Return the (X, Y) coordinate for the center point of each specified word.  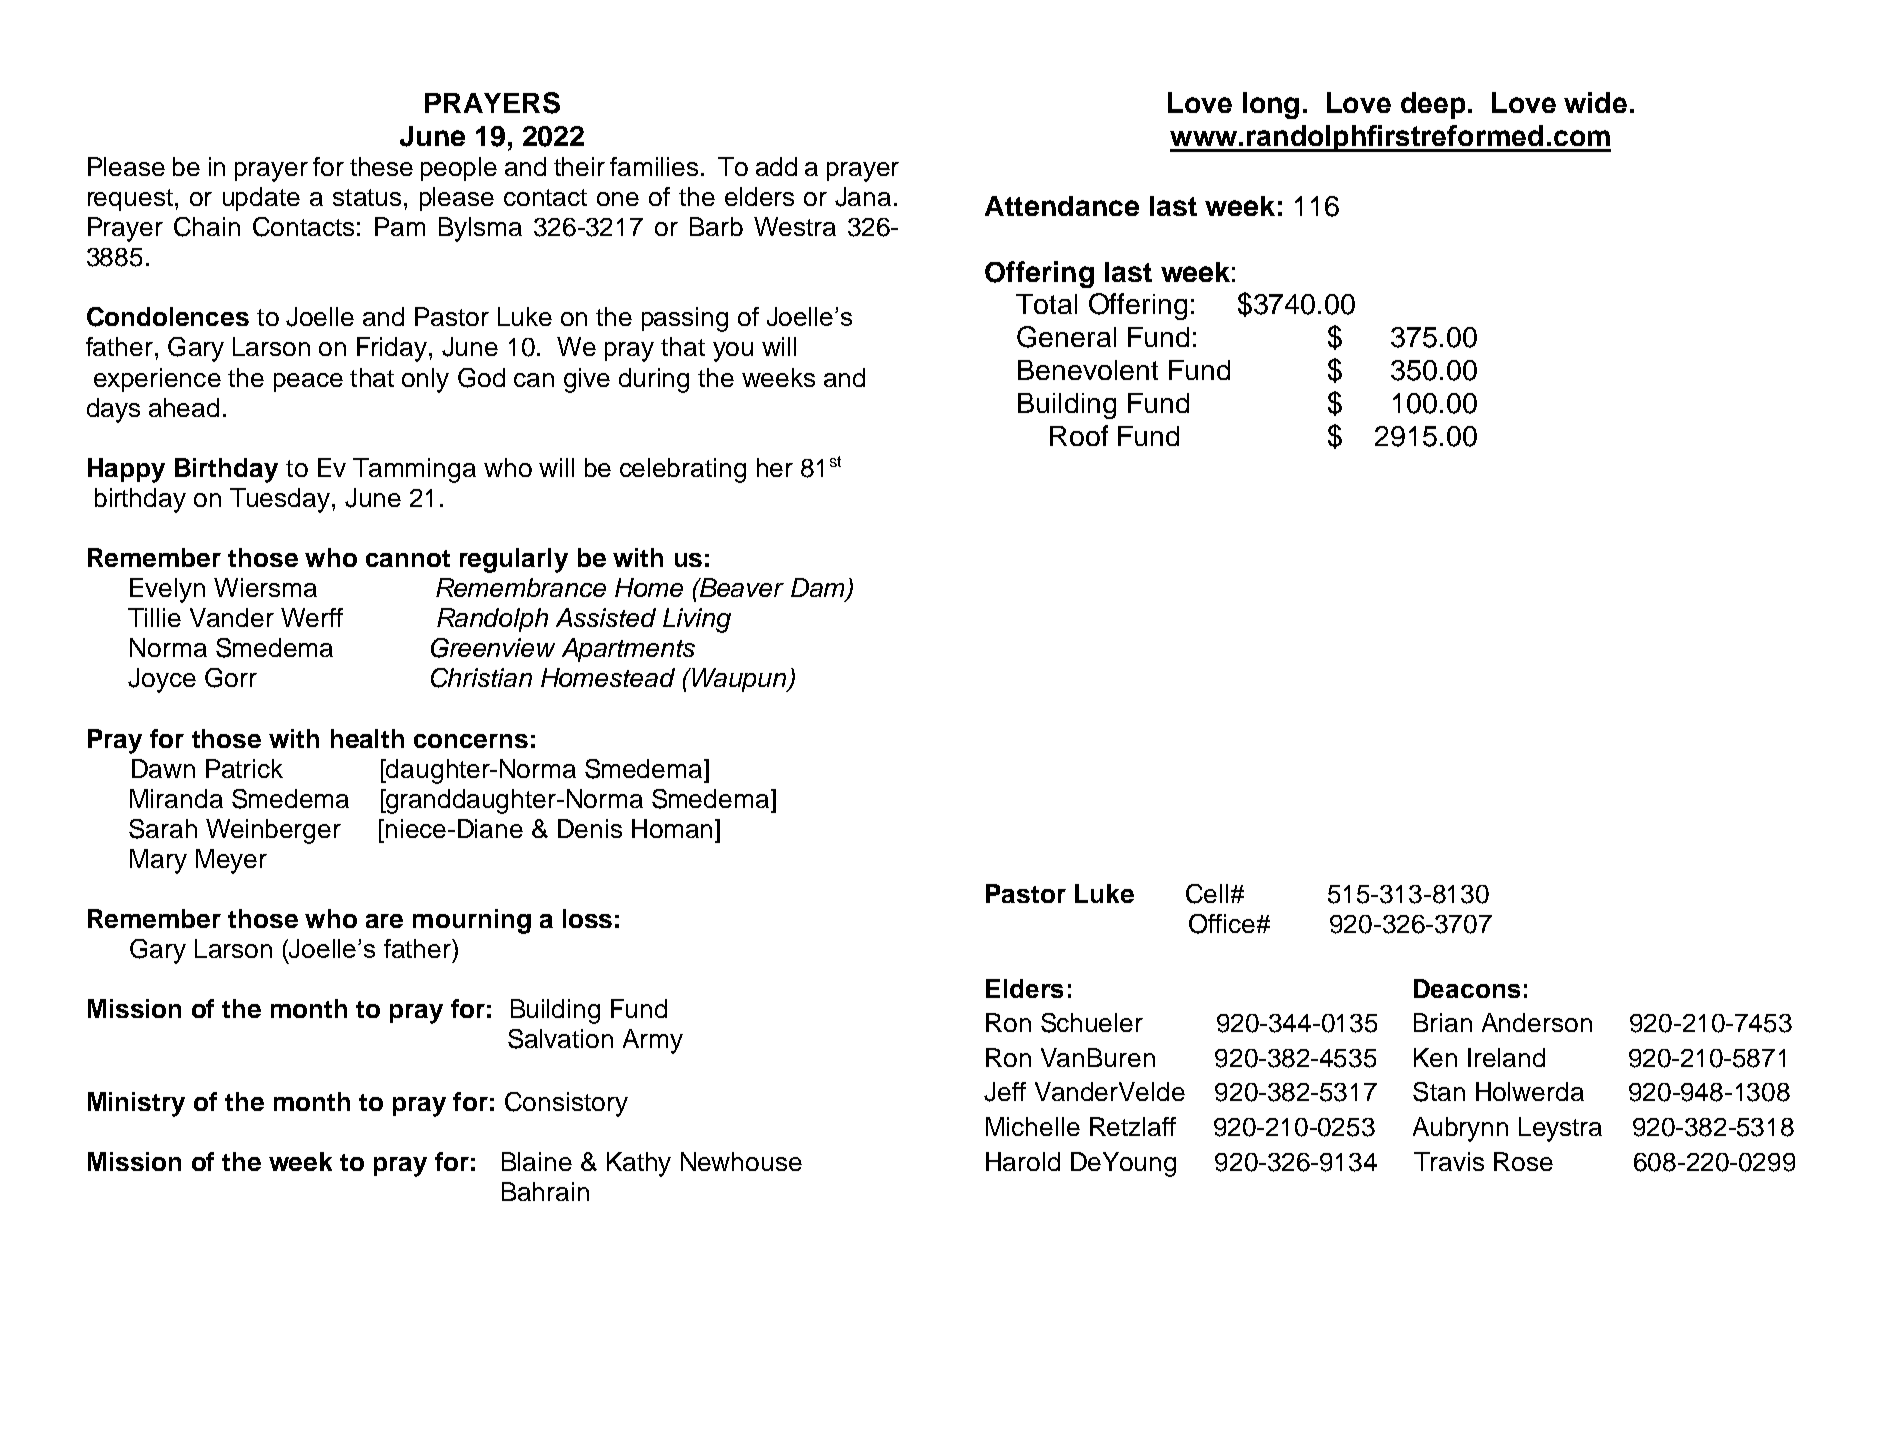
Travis (1449, 1161)
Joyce (162, 680)
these (381, 166)
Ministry (136, 1104)
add (776, 166)
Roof (1079, 435)
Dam (819, 589)
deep (1433, 105)
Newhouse (741, 1161)
